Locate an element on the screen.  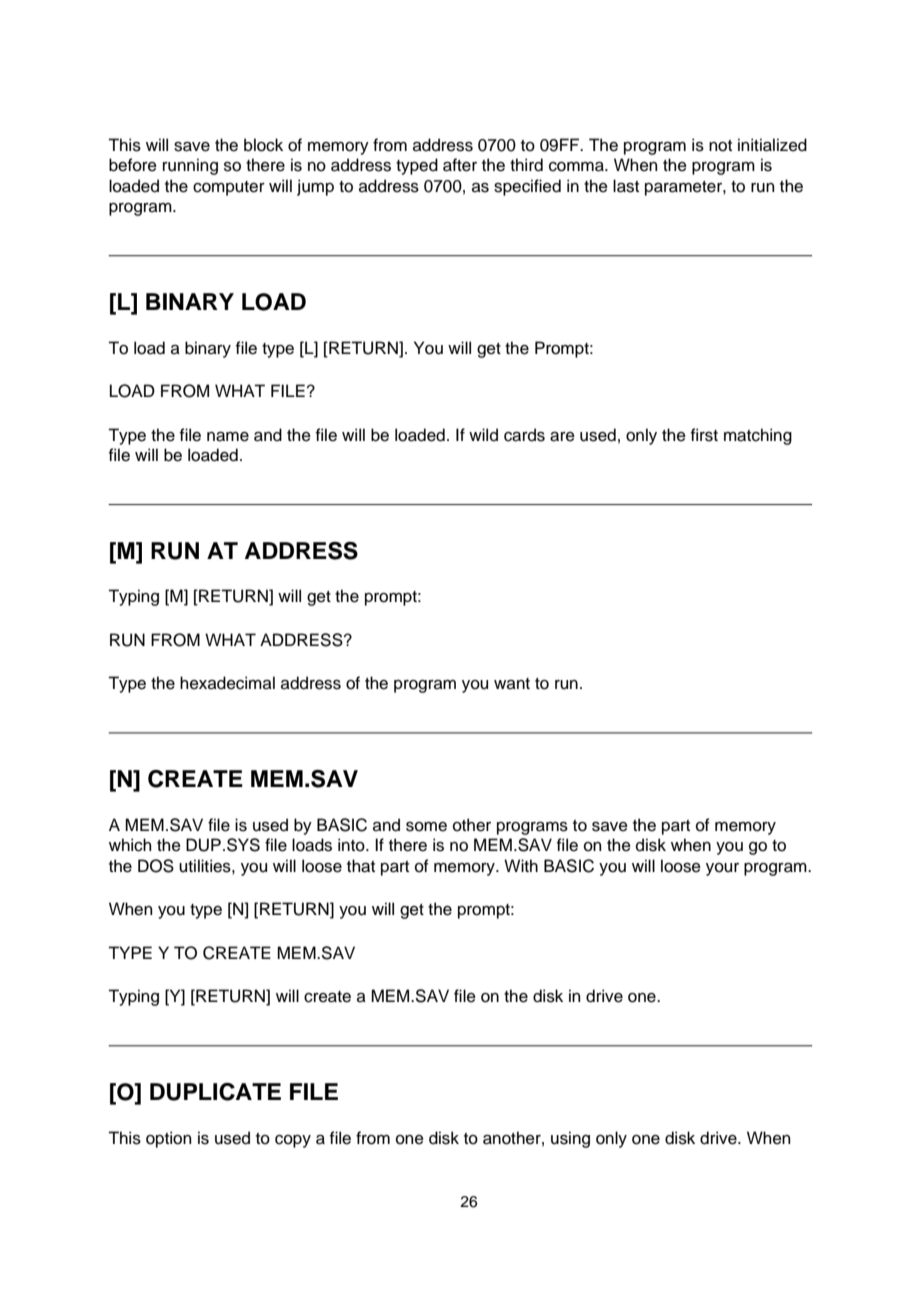
DUPLICATE is located at coordinates (215, 1092).
